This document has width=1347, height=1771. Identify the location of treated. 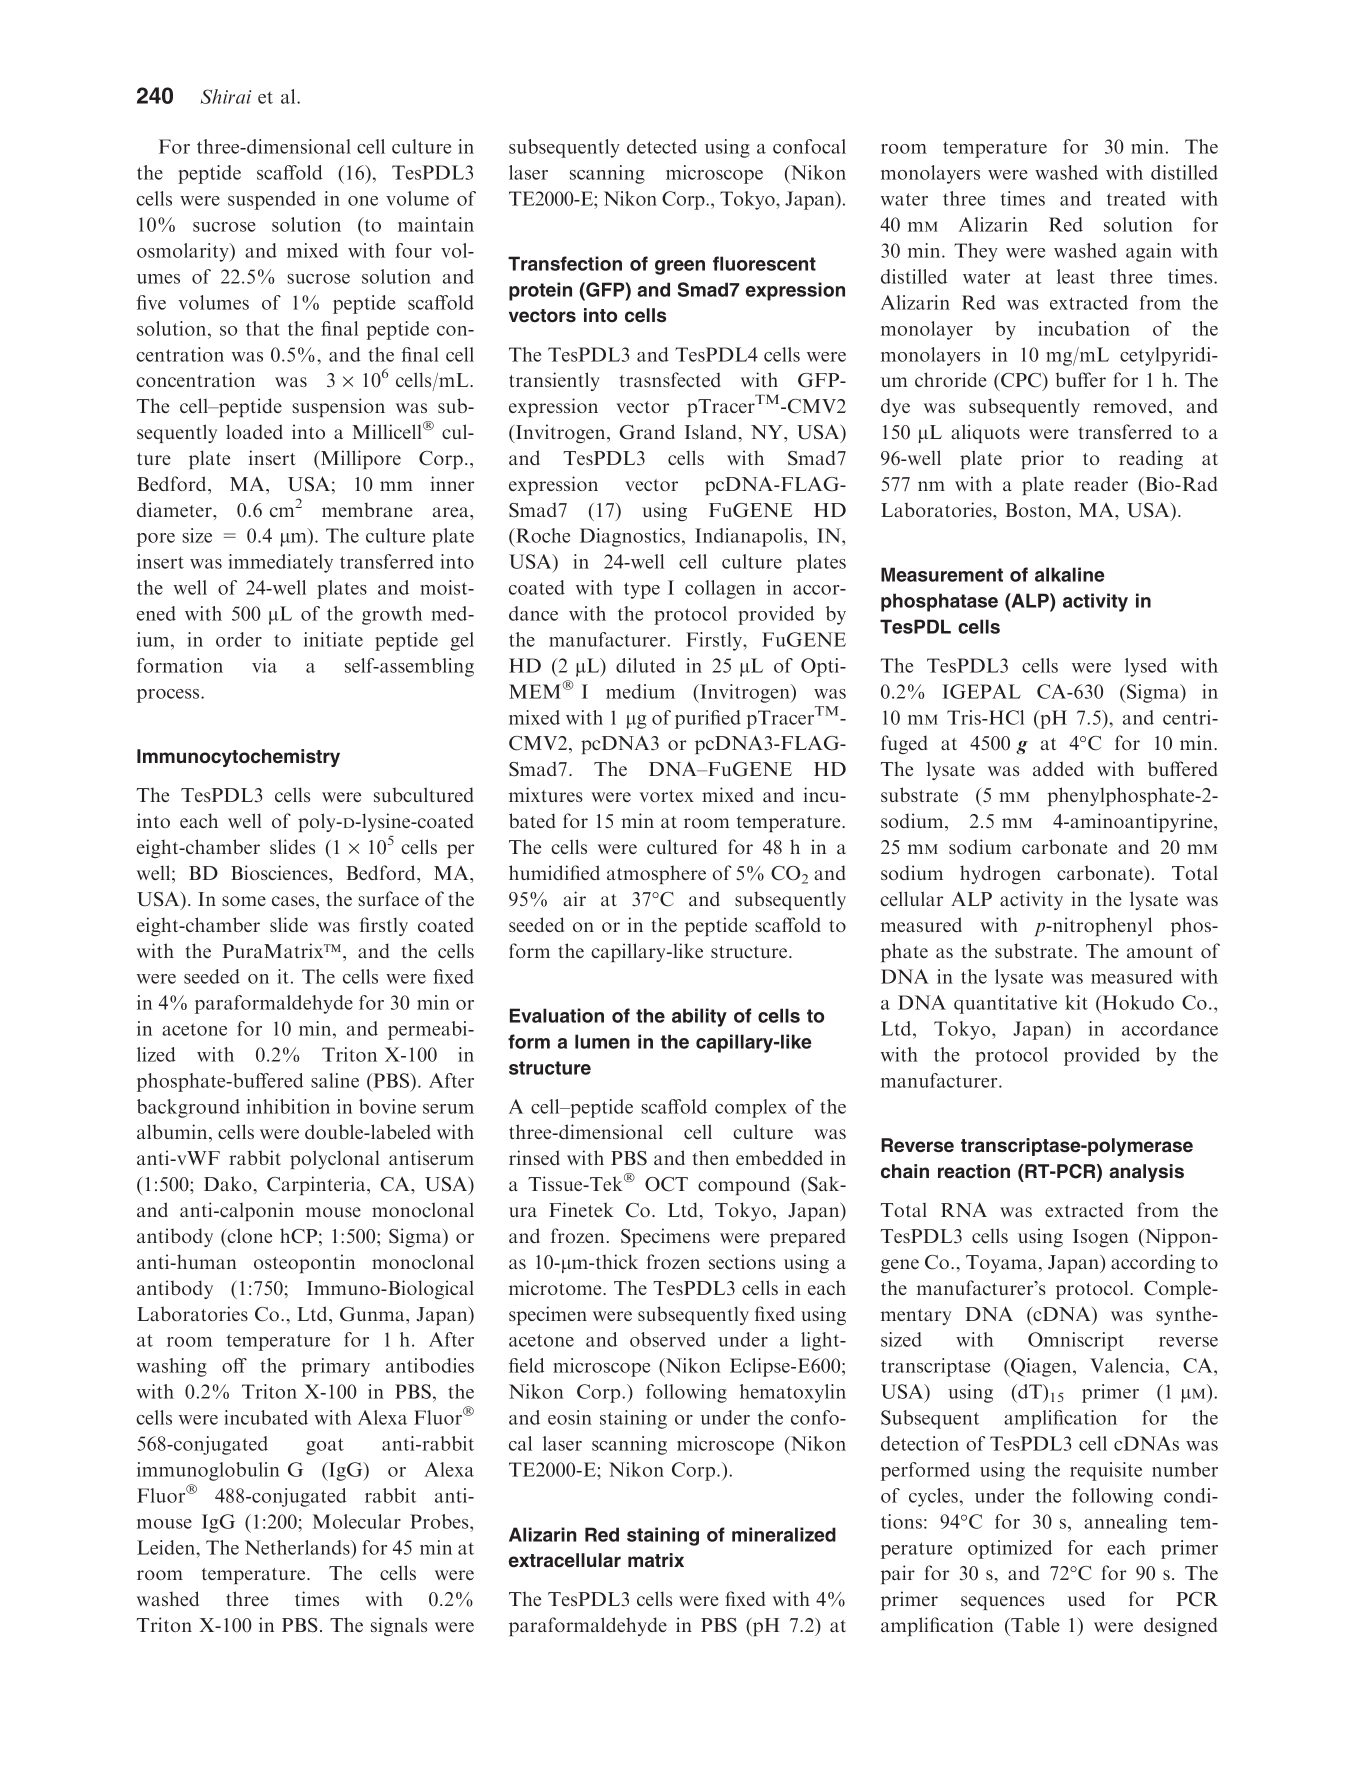
(1136, 198).
